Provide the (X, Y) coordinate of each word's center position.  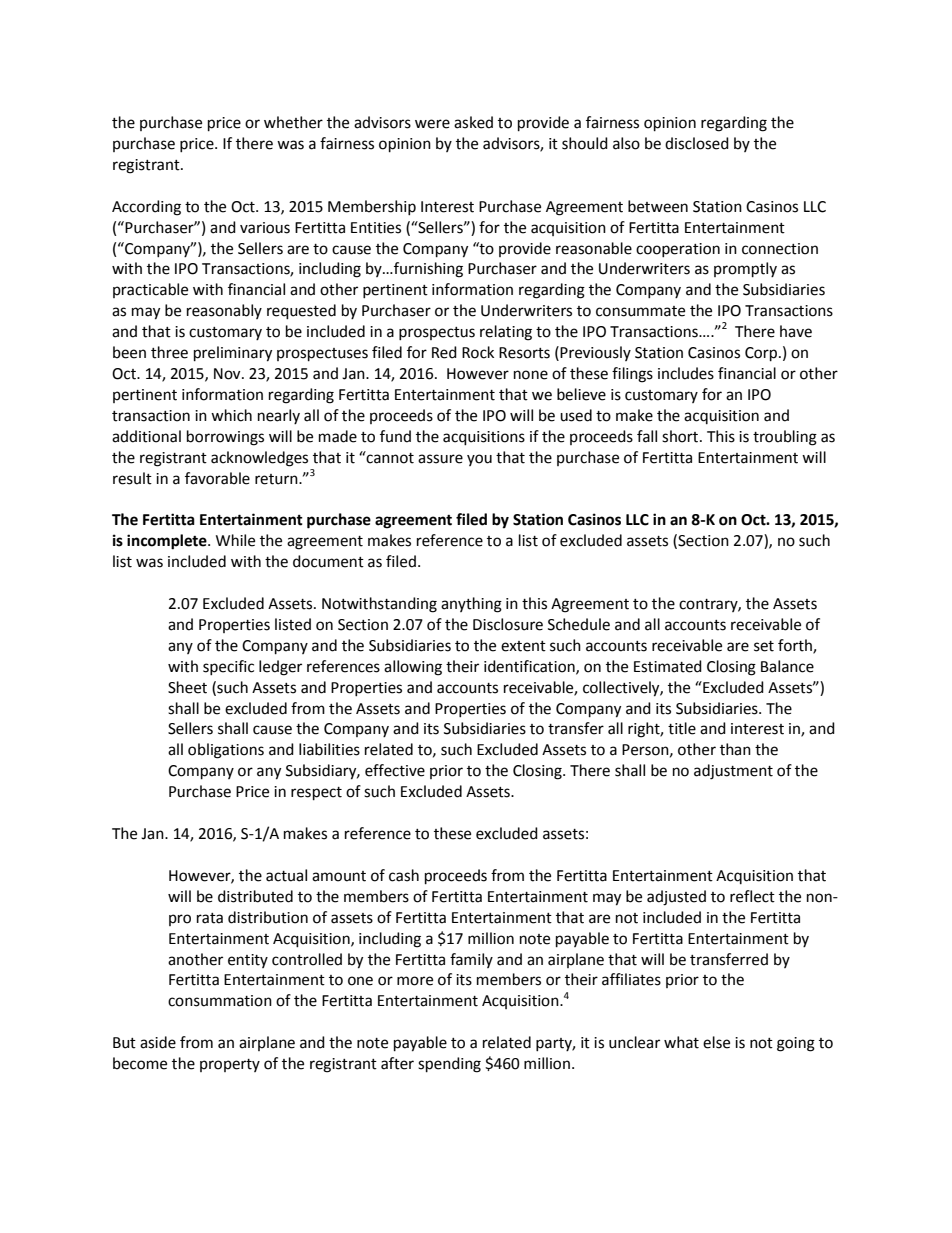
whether (293, 122)
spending (449, 1065)
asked (473, 122)
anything (471, 605)
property (230, 1065)
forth (796, 646)
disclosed (697, 143)
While (235, 540)
